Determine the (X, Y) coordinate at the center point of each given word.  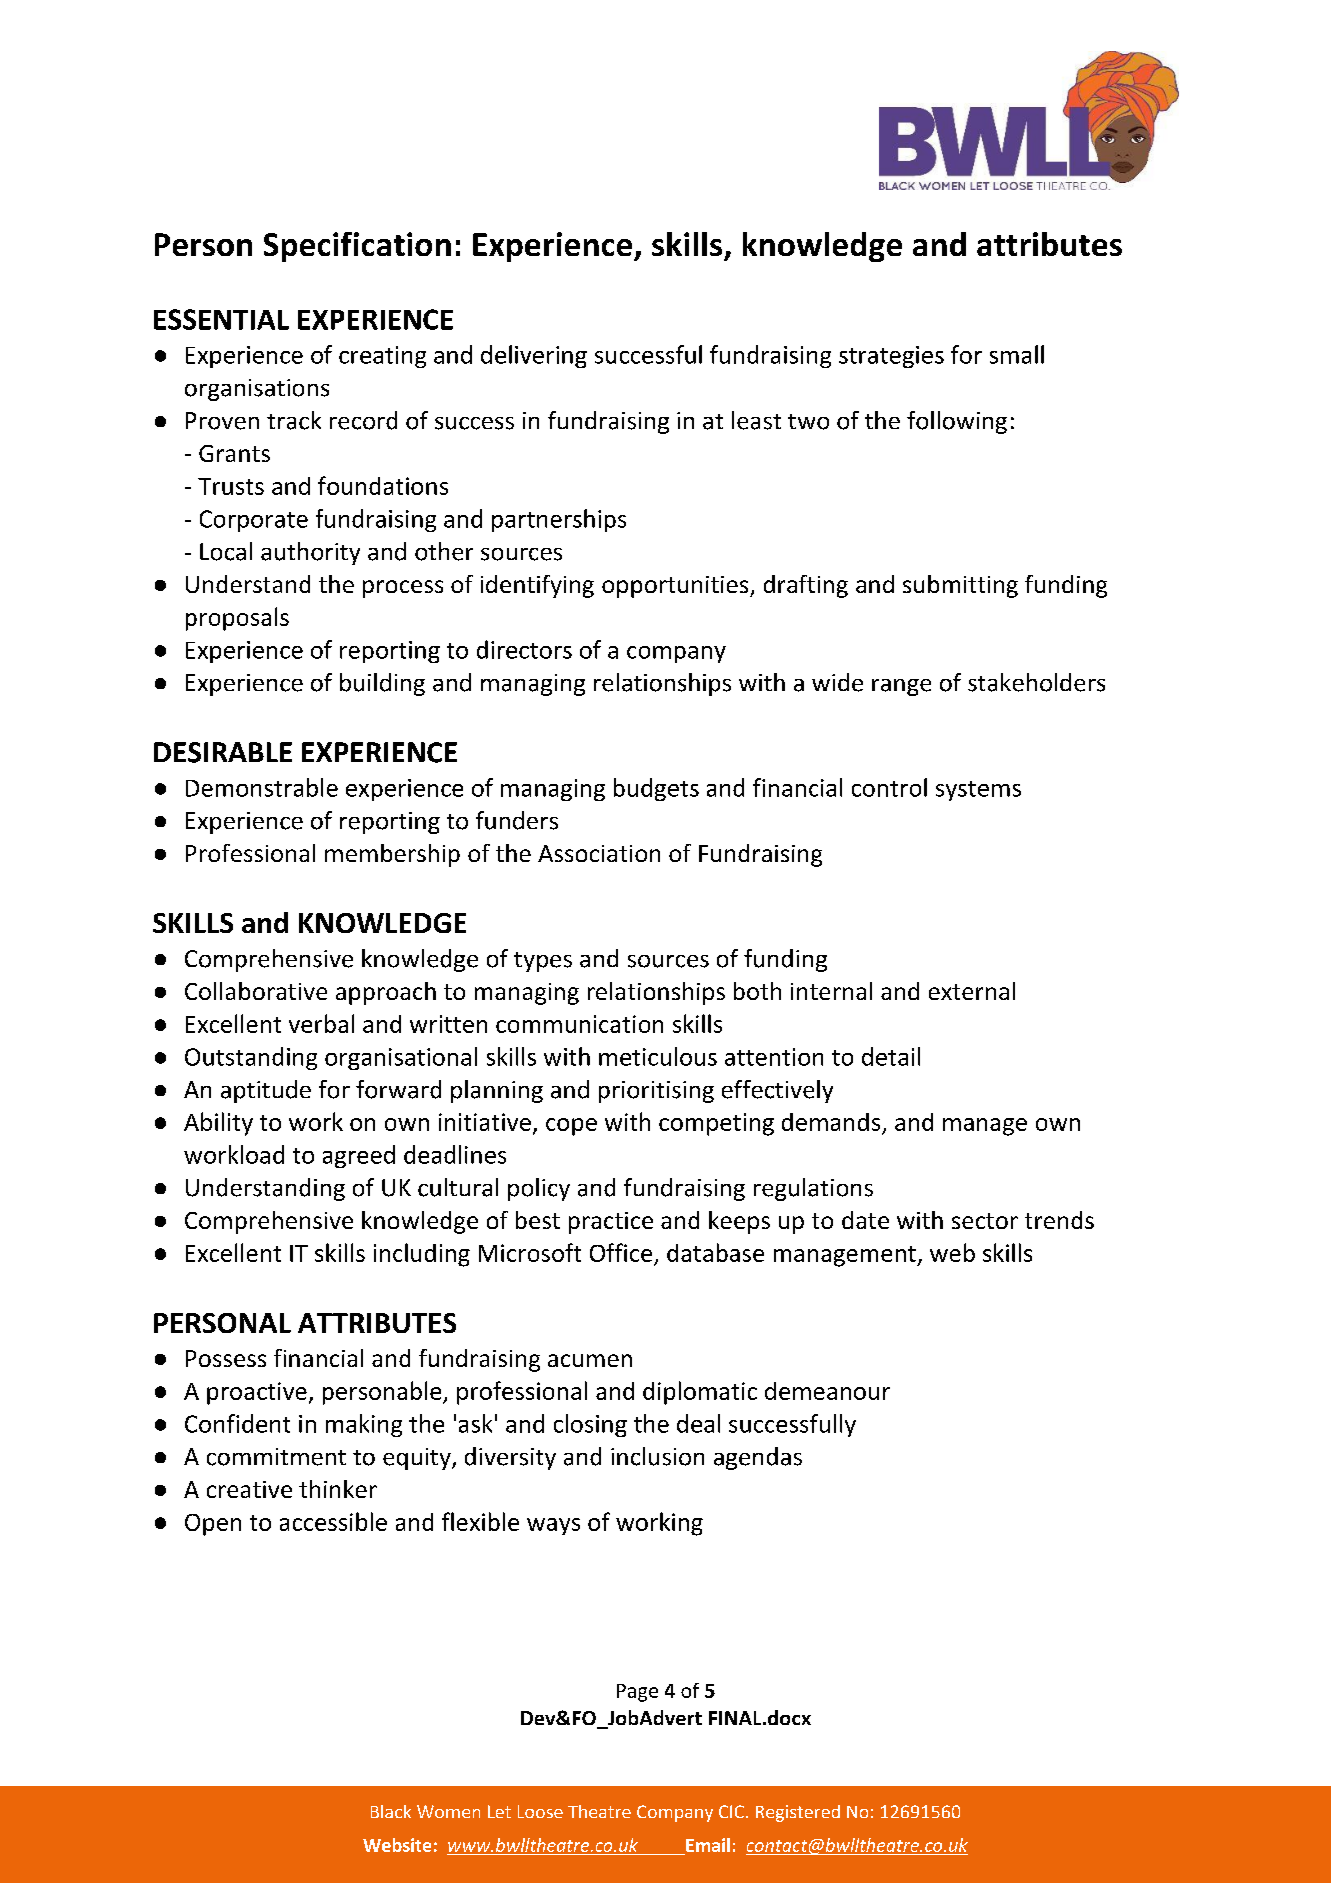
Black (391, 1811)
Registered (798, 1813)
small (1017, 354)
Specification (357, 247)
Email (707, 1846)
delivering (534, 356)
